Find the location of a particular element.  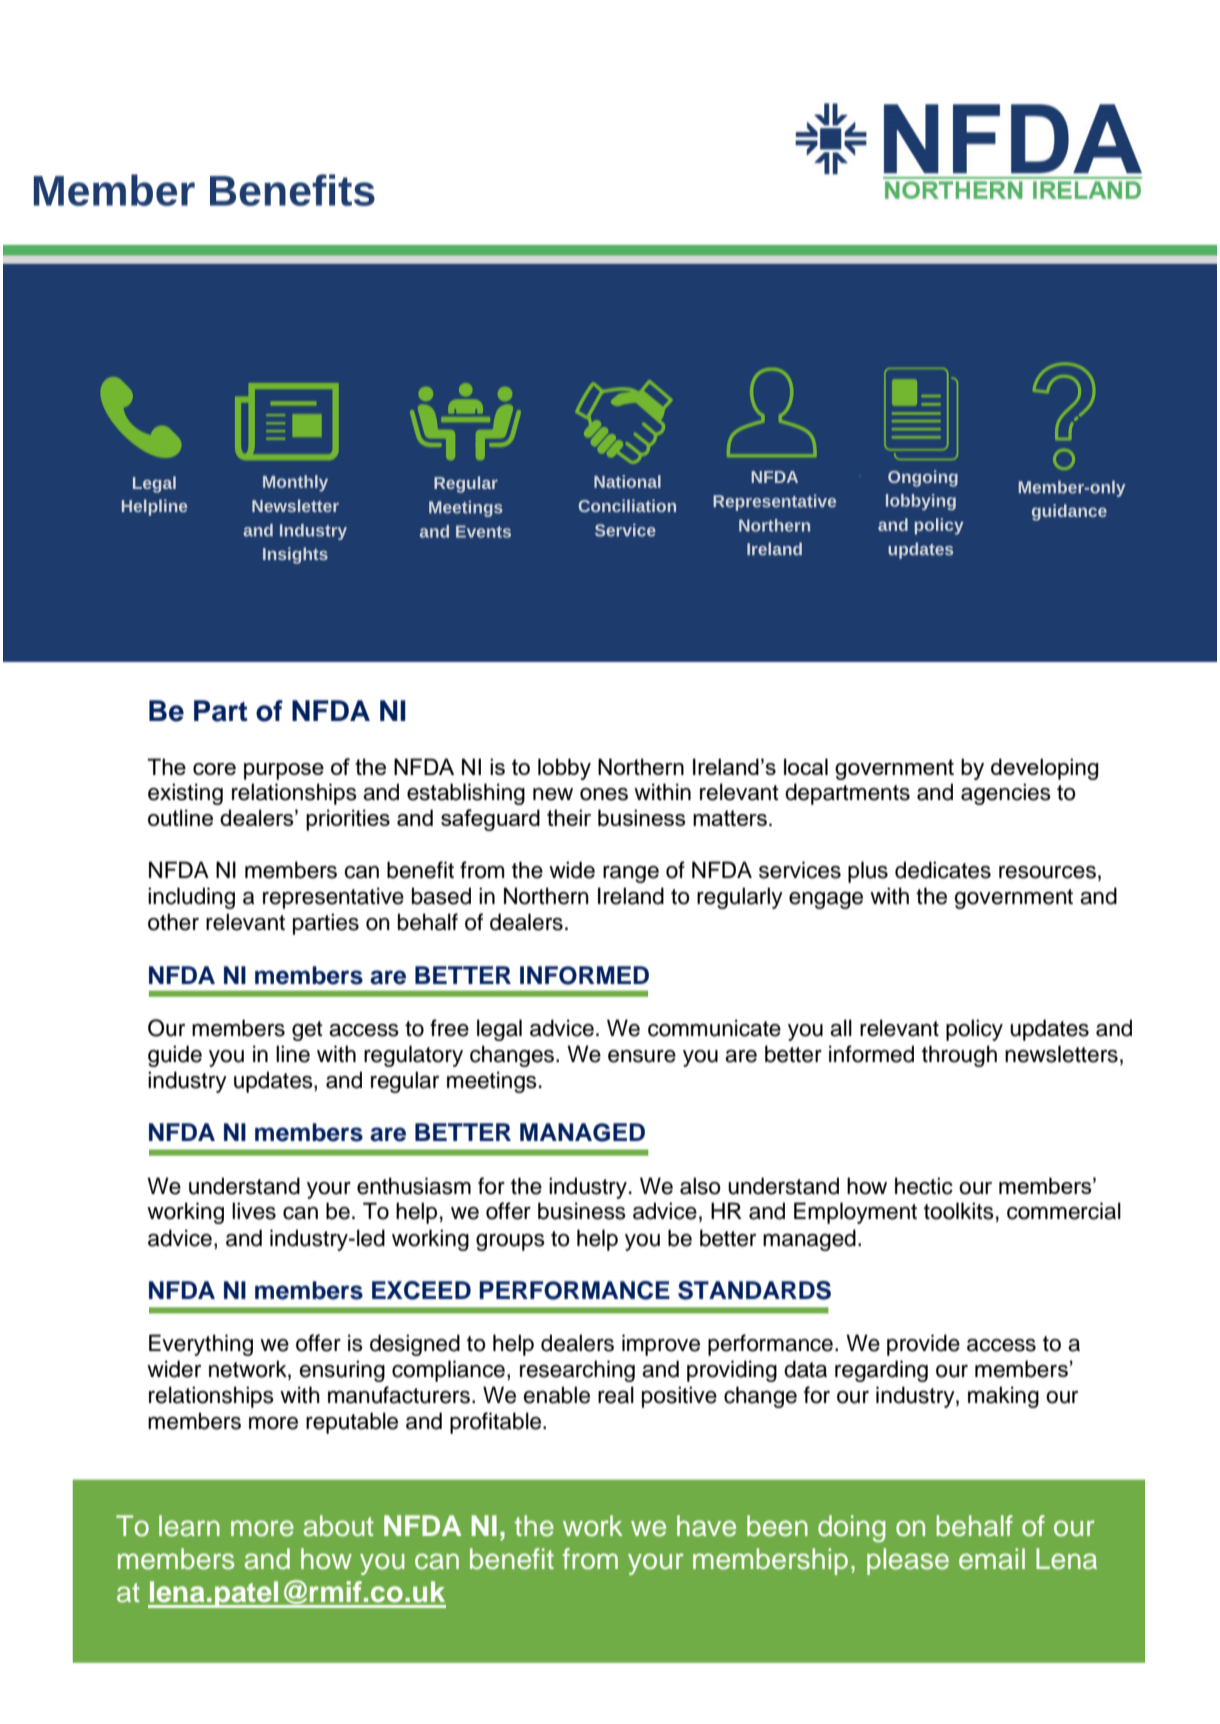

get is located at coordinates (307, 1031).
